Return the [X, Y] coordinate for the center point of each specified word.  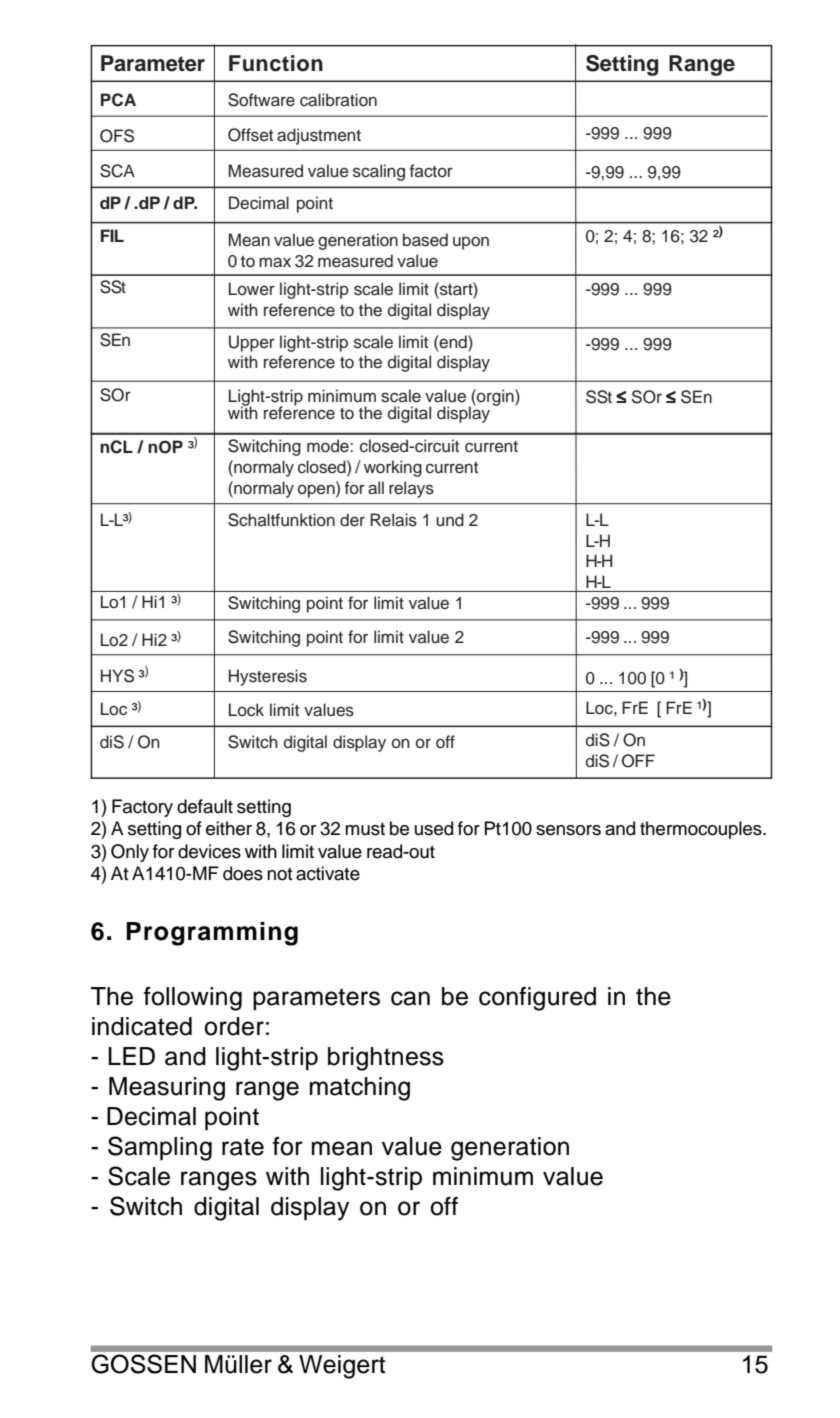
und [450, 520]
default [205, 806]
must [365, 829]
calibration [338, 100]
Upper [252, 343]
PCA [118, 100]
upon [471, 243]
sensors [568, 830]
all [376, 488]
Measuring [167, 1089]
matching [360, 1089]
